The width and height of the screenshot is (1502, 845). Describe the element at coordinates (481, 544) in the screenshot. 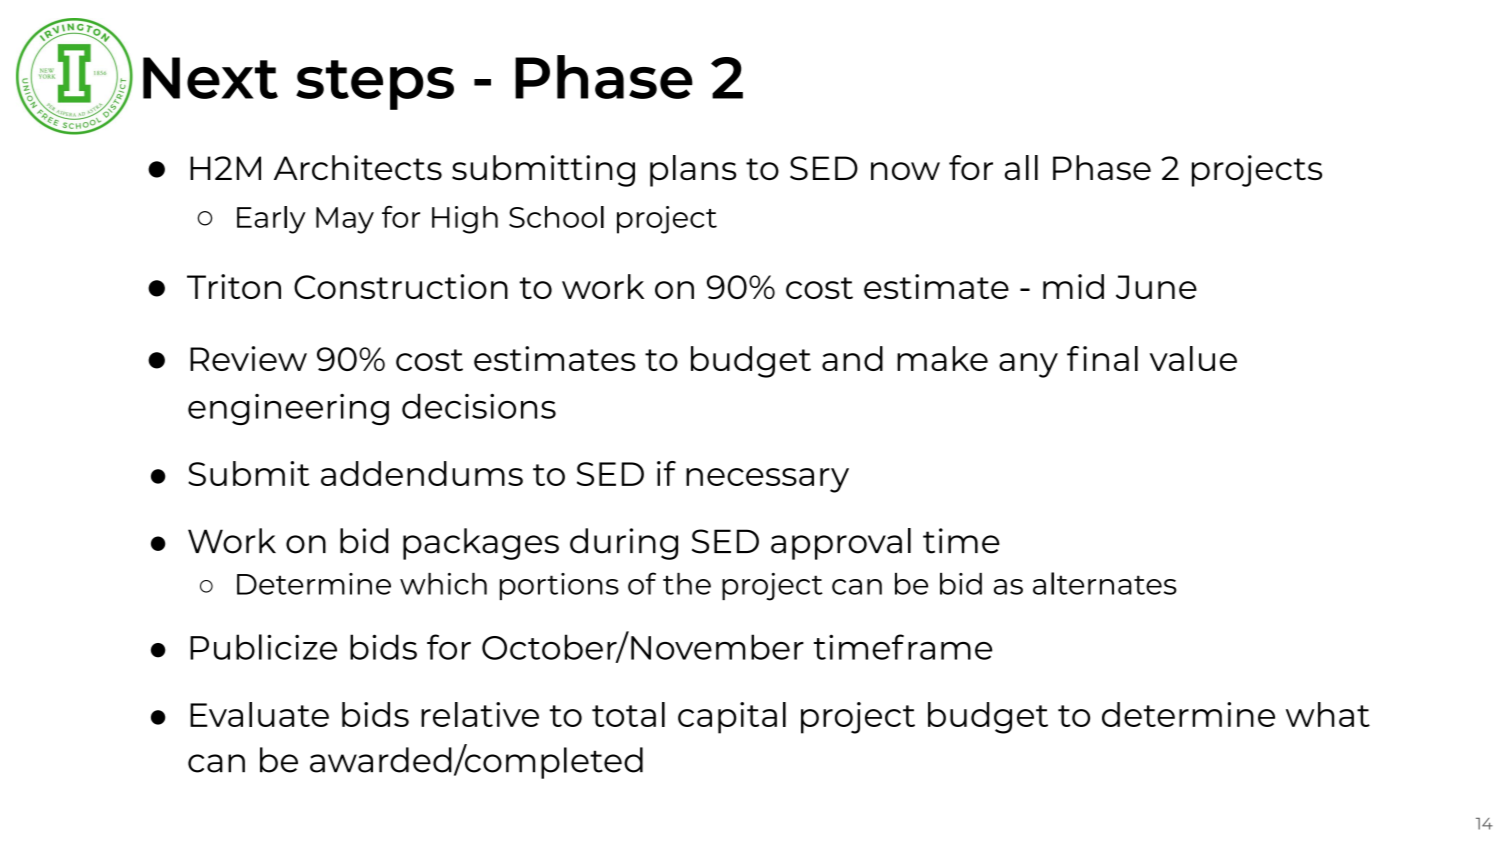

I see `packages` at that location.
